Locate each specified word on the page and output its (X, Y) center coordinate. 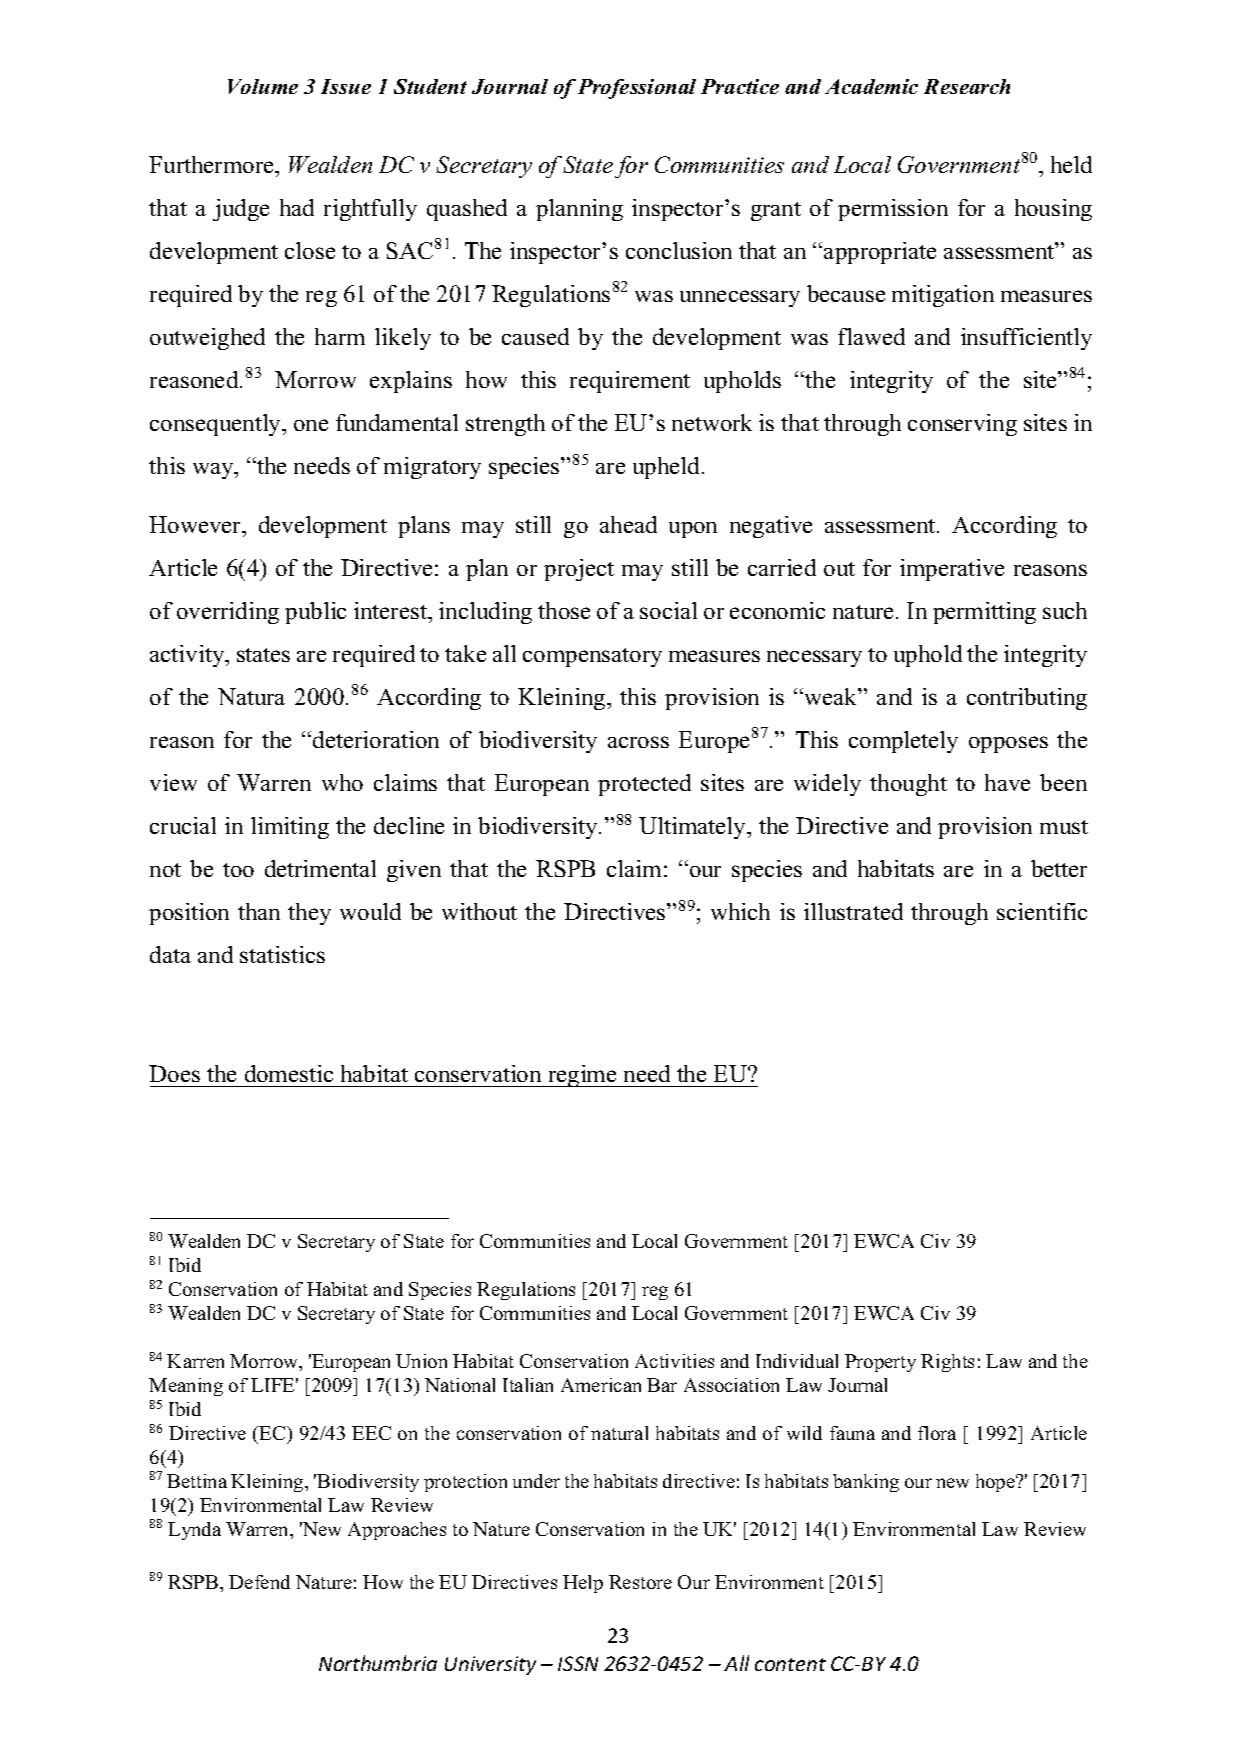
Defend (259, 1582)
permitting (984, 613)
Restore (640, 1582)
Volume (263, 86)
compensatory (592, 657)
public (315, 613)
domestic (289, 1073)
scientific (1042, 911)
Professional (637, 89)
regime (582, 1076)
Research (967, 86)
